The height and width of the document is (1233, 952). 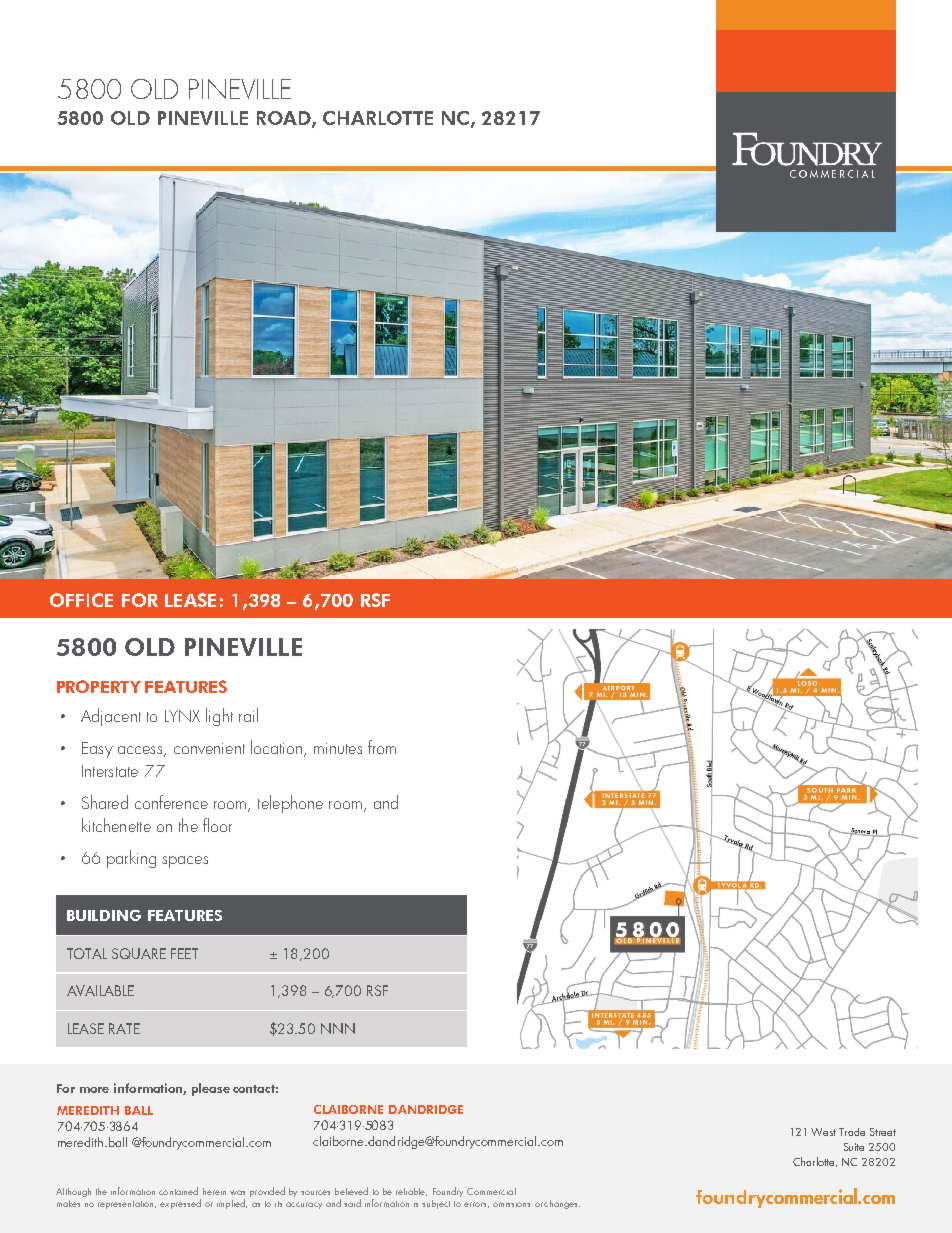 What do you see at coordinates (184, 953) in the document?
I see `FEET` at bounding box center [184, 953].
